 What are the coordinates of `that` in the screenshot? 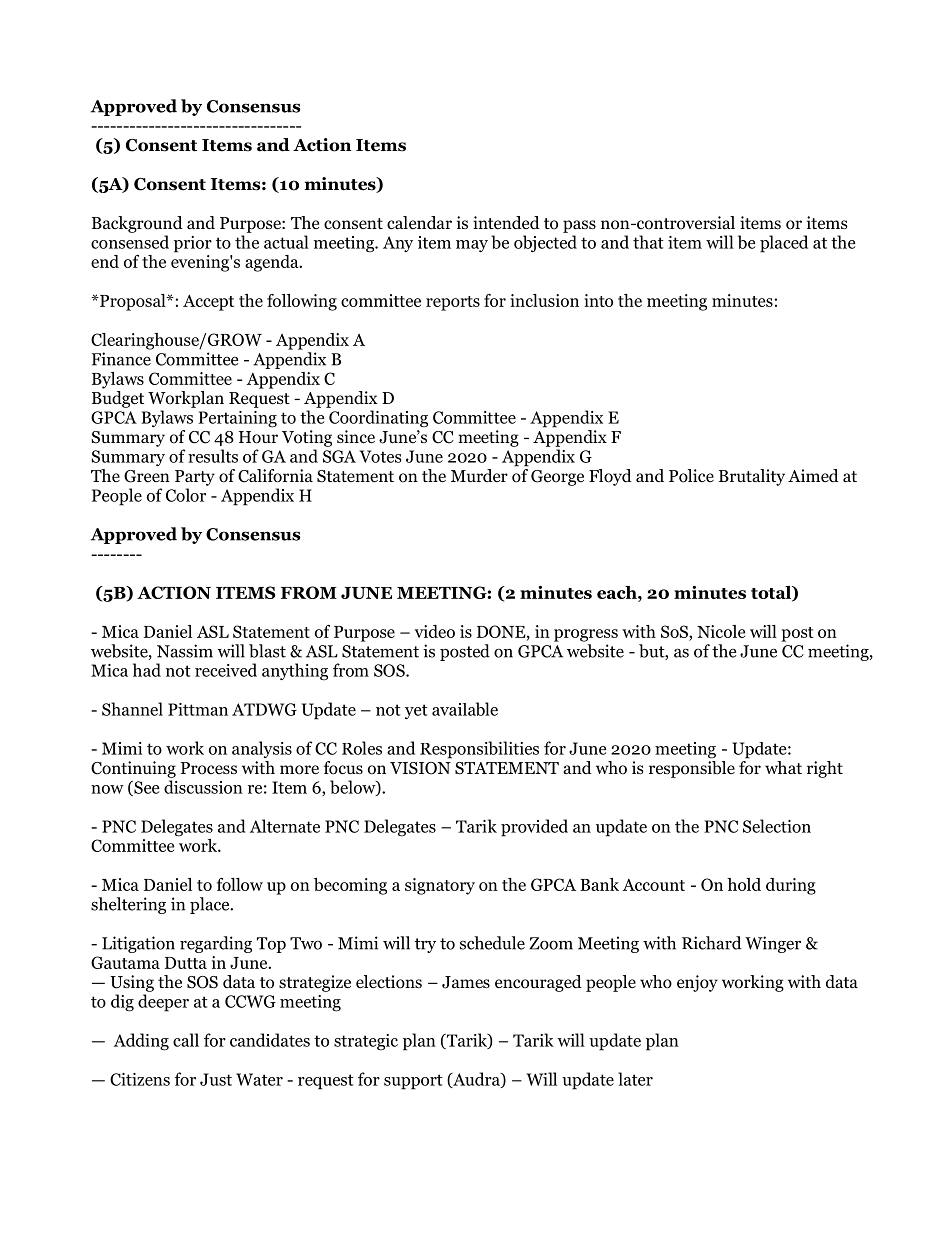 It's located at (648, 242).
